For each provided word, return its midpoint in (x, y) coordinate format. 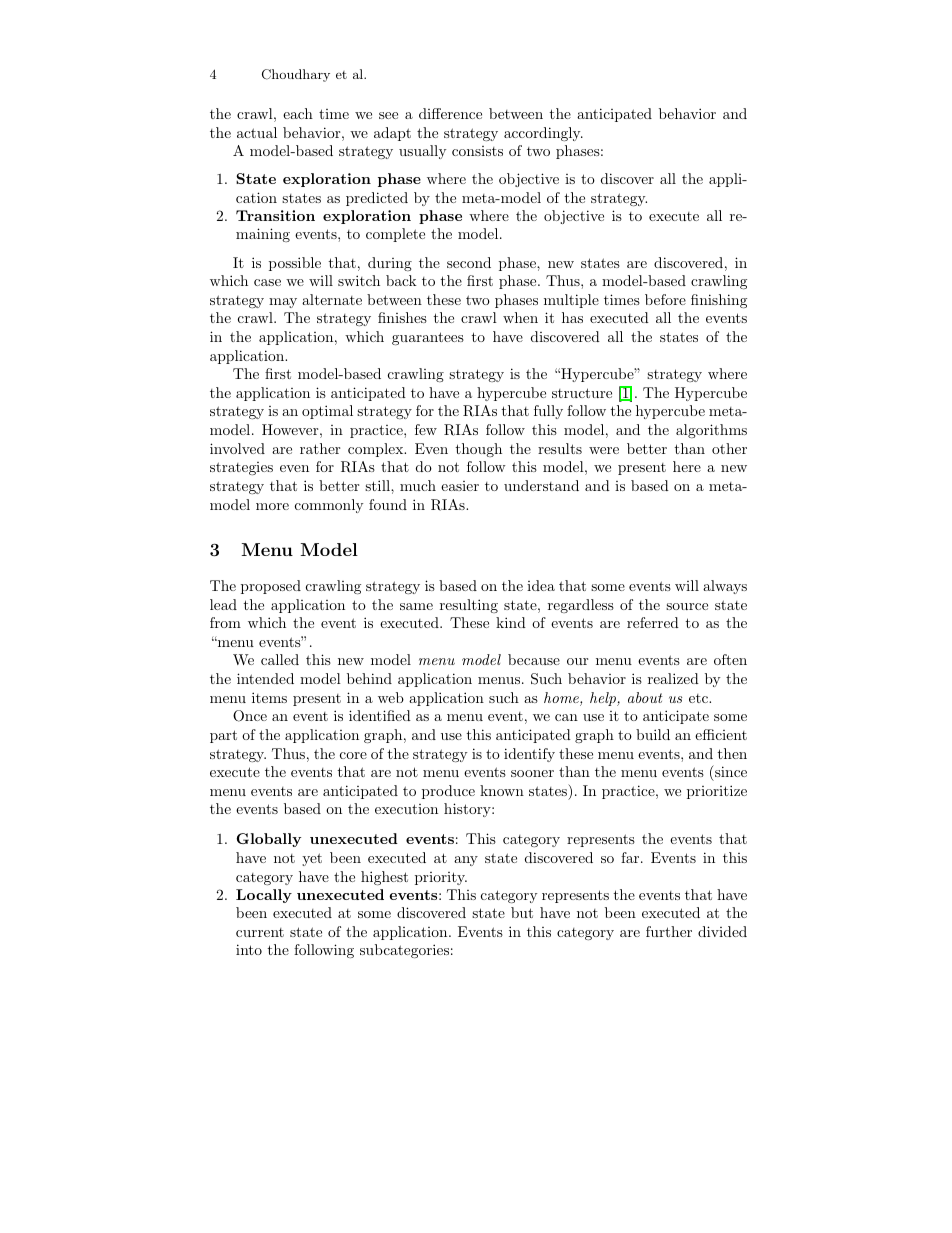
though (478, 450)
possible (295, 264)
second (469, 262)
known (502, 790)
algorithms (711, 431)
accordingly (543, 134)
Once (250, 716)
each (298, 113)
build (653, 734)
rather (320, 448)
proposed (271, 587)
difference (450, 113)
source (687, 606)
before (665, 299)
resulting (469, 606)
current (260, 932)
